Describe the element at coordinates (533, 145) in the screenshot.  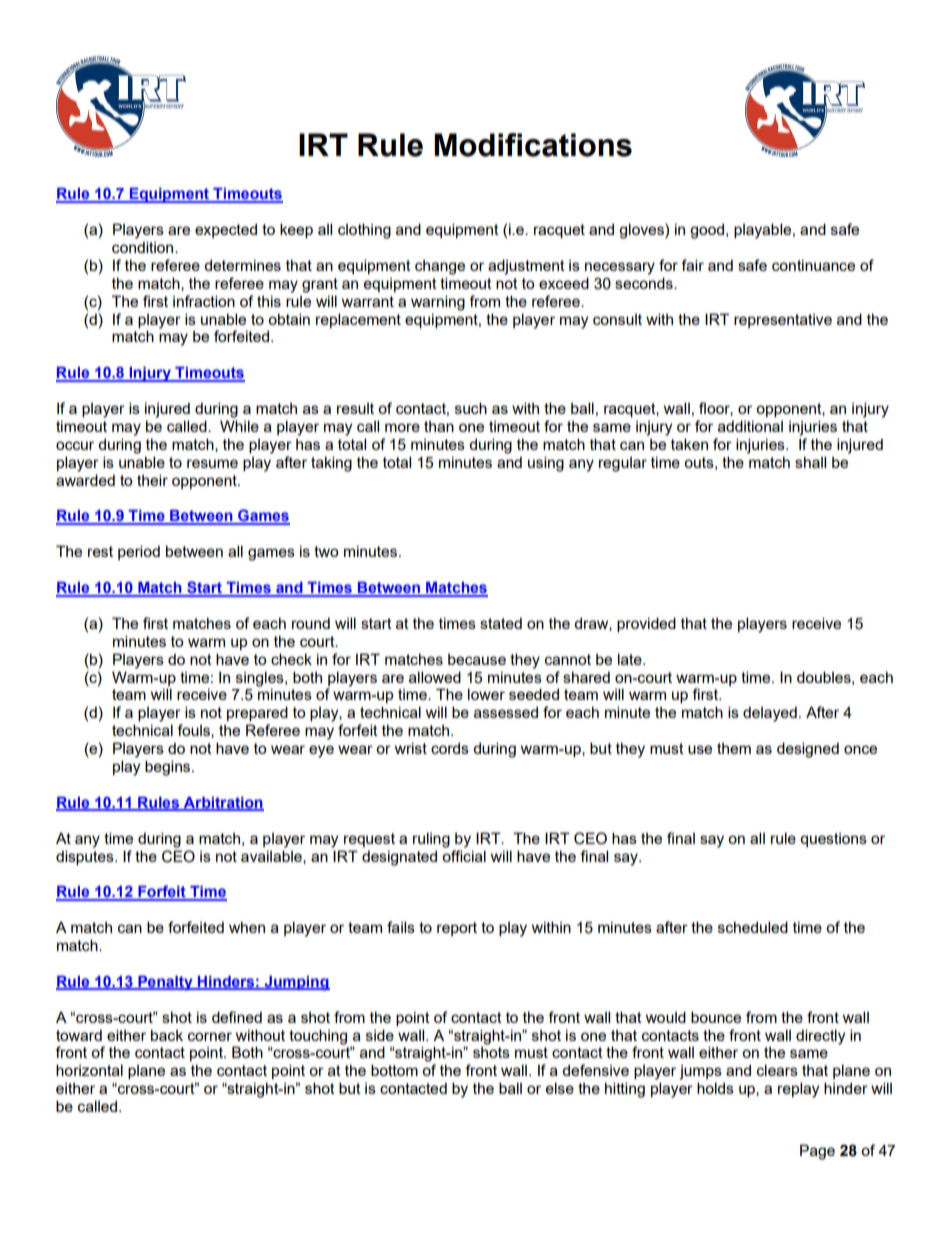
I see `Modifications` at that location.
